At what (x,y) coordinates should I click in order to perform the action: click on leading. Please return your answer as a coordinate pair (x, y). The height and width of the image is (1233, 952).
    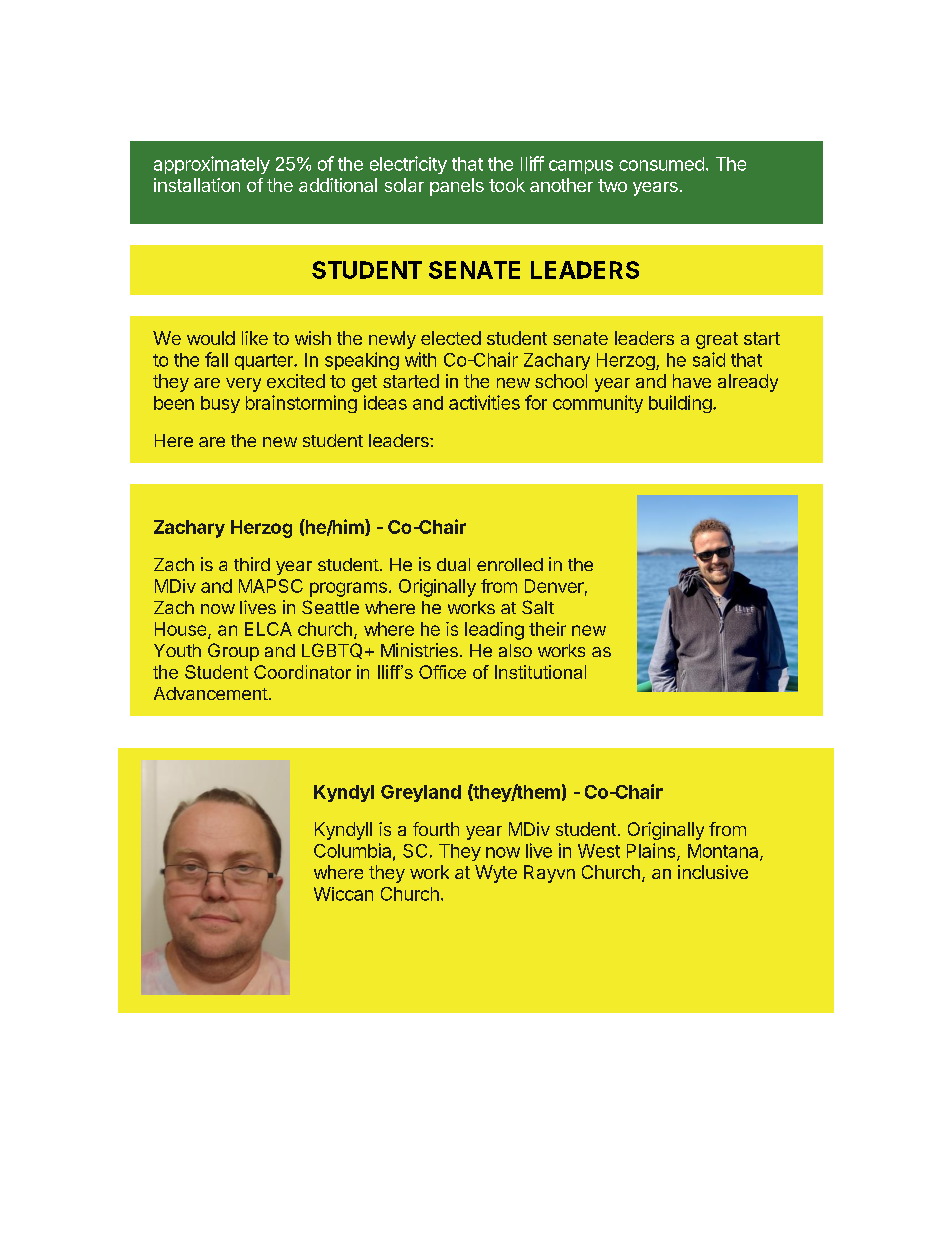
    Looking at the image, I should click on (494, 631).
